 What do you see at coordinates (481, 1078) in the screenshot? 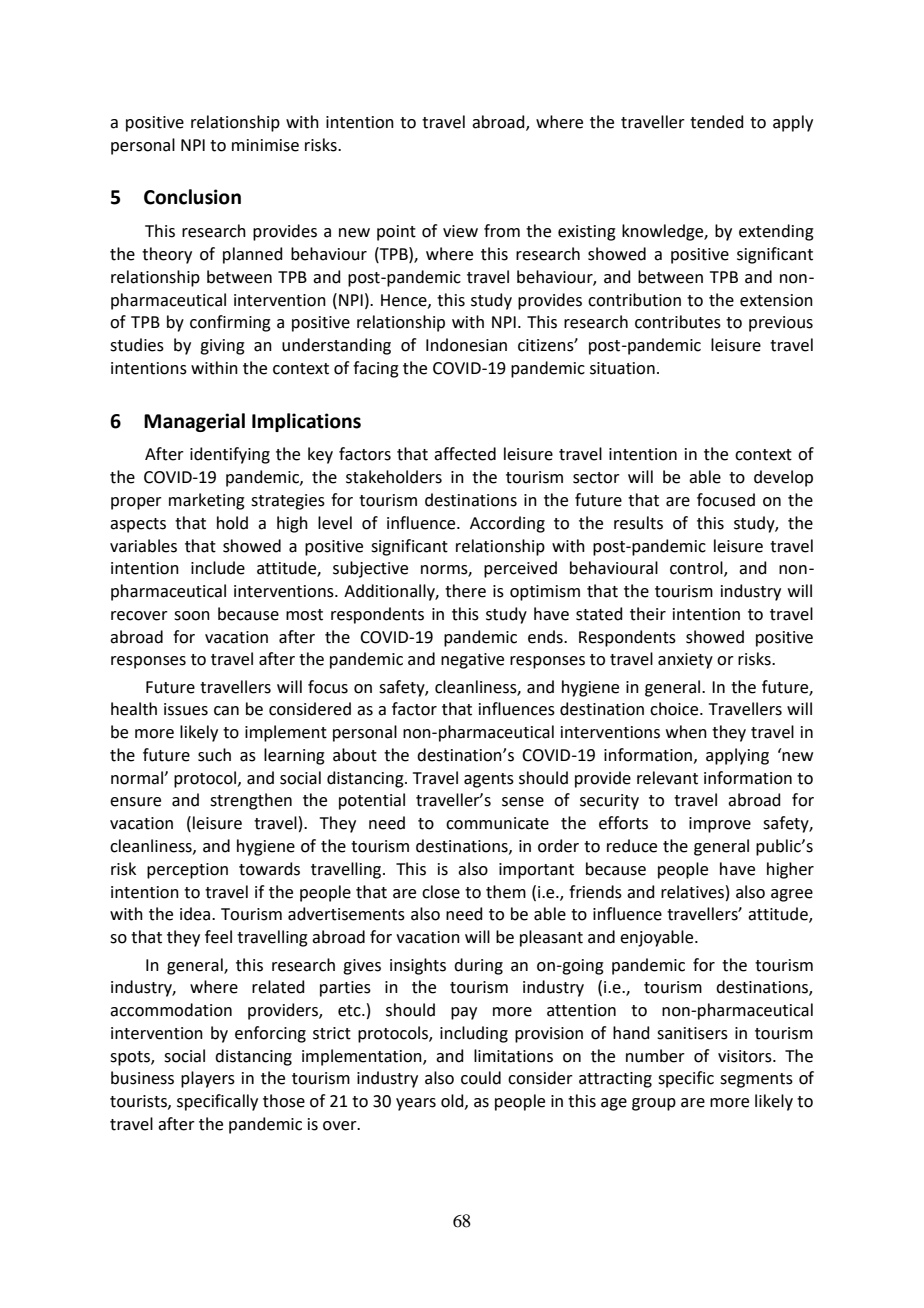
I see `could` at bounding box center [481, 1078].
